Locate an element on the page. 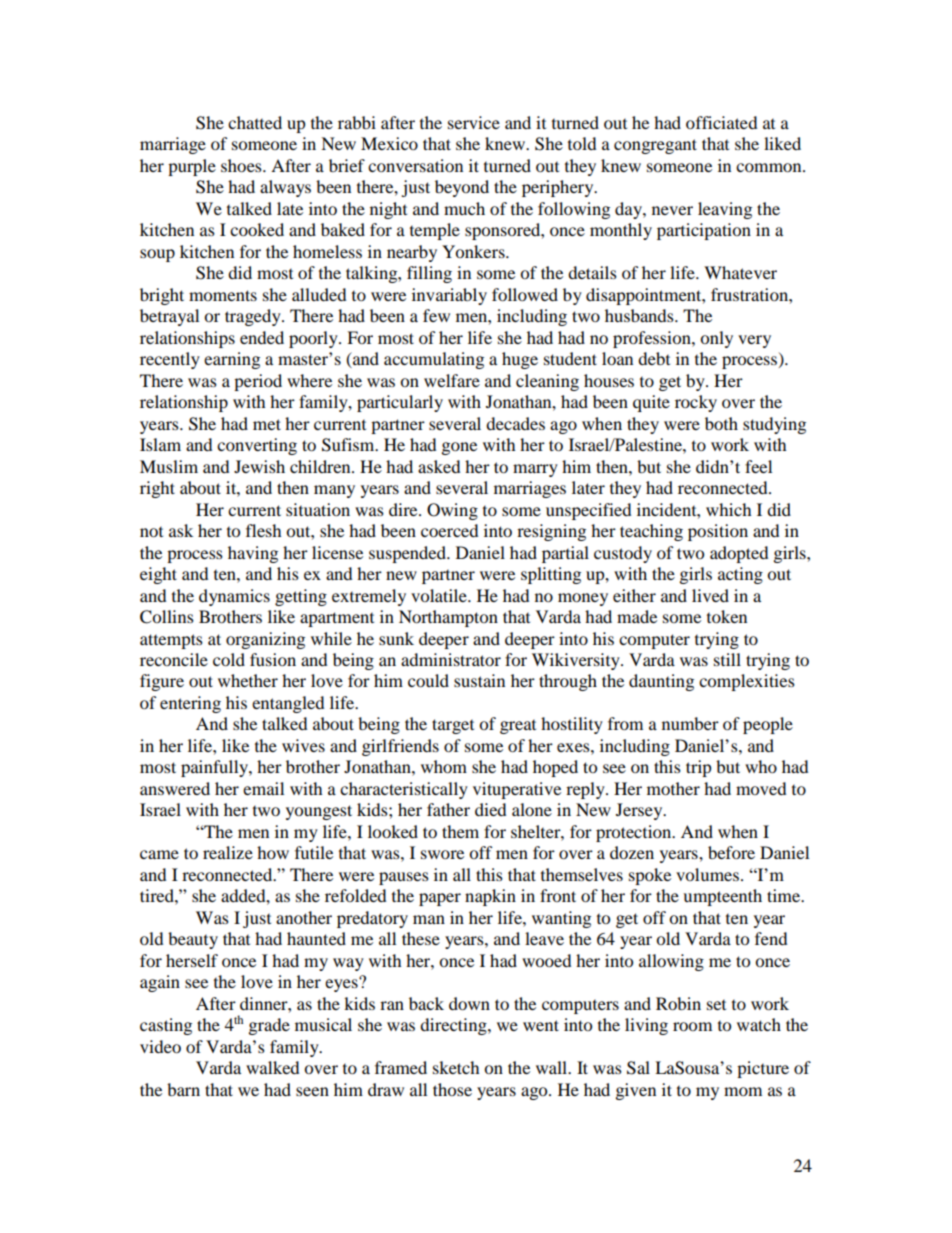 The image size is (952, 1233). email is located at coordinates (263, 788).
